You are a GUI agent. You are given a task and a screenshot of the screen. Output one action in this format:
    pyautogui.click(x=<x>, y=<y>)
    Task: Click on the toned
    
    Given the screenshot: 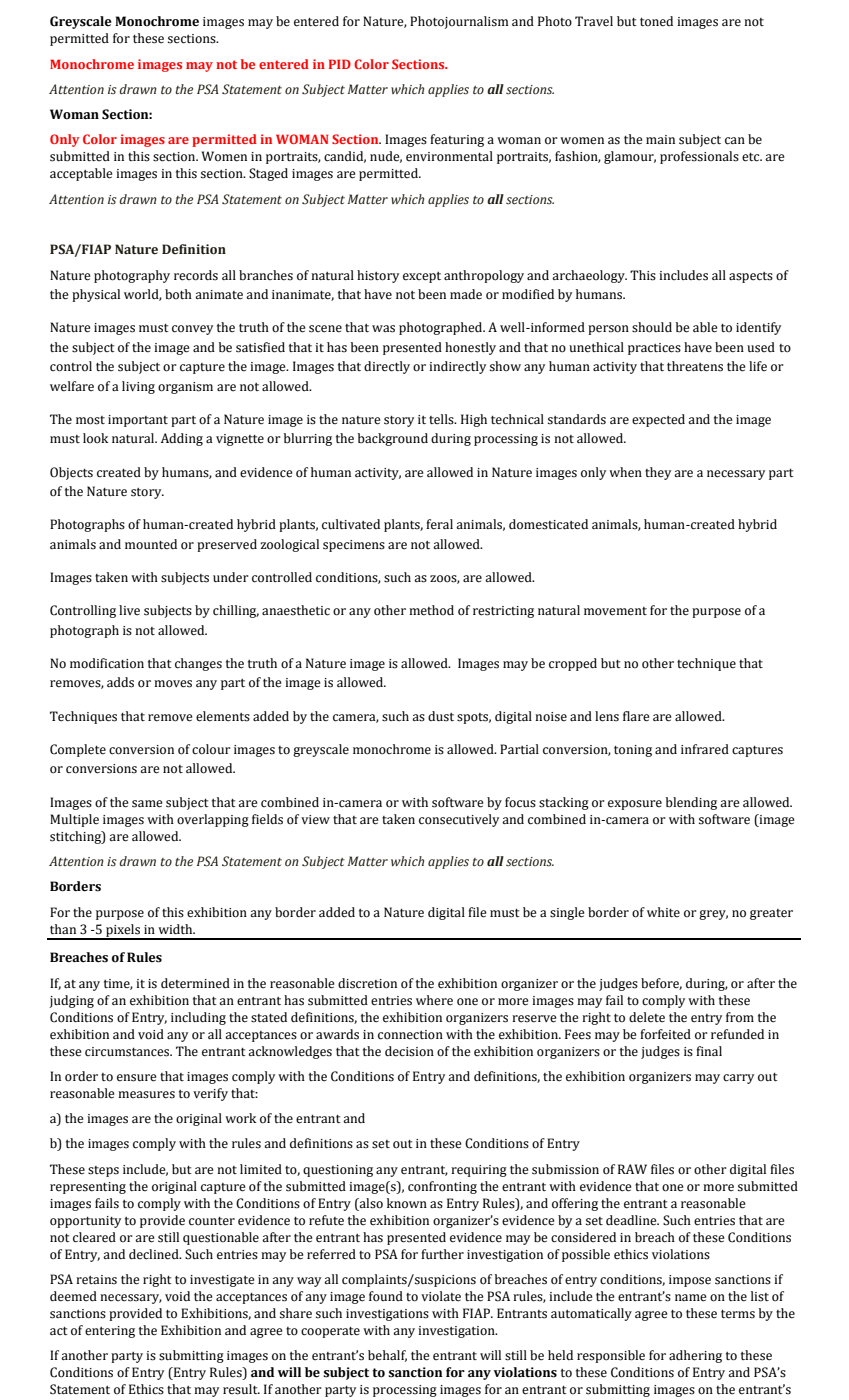 What is the action you would take?
    pyautogui.click(x=656, y=21)
